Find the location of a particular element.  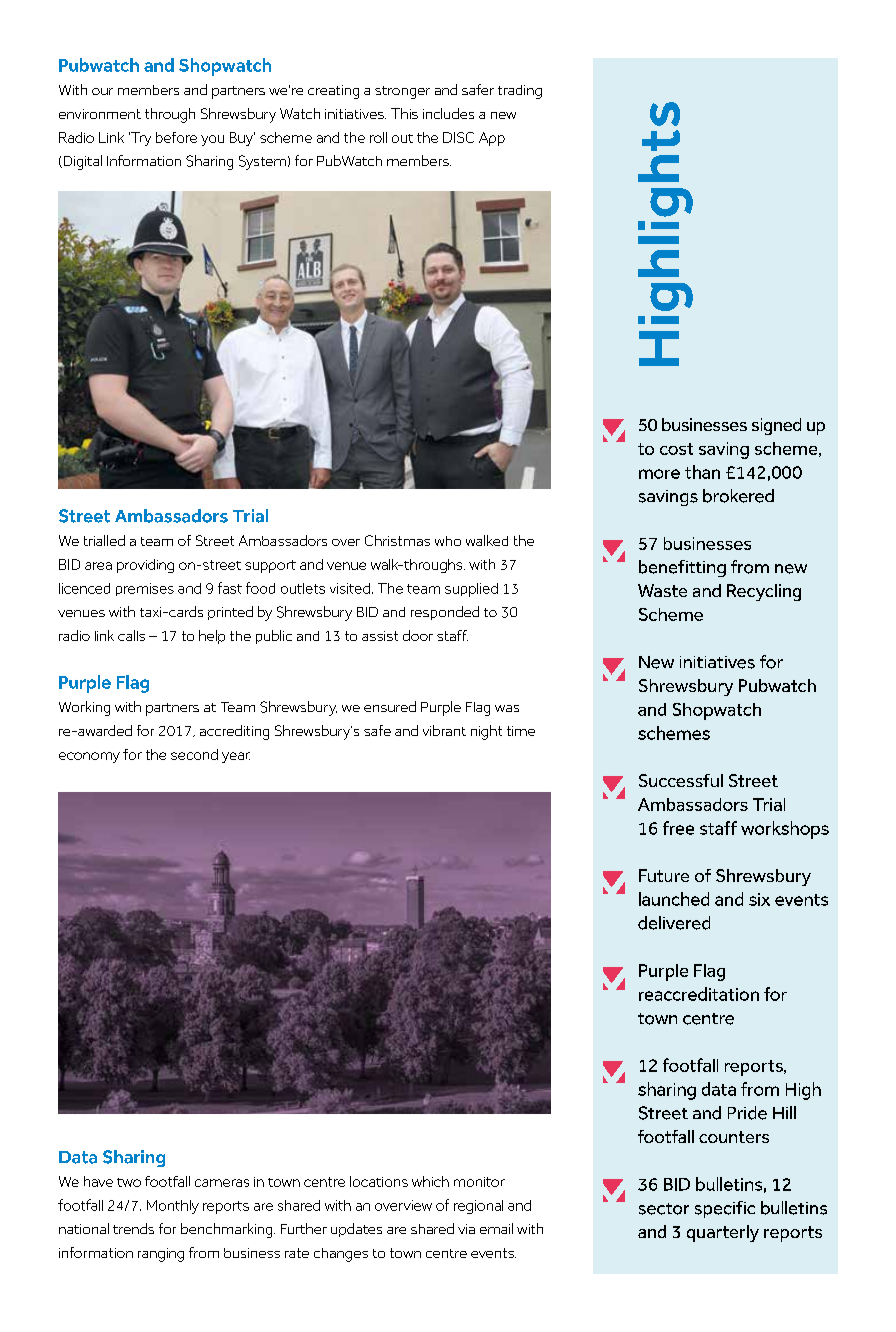

trading is located at coordinates (520, 92).
